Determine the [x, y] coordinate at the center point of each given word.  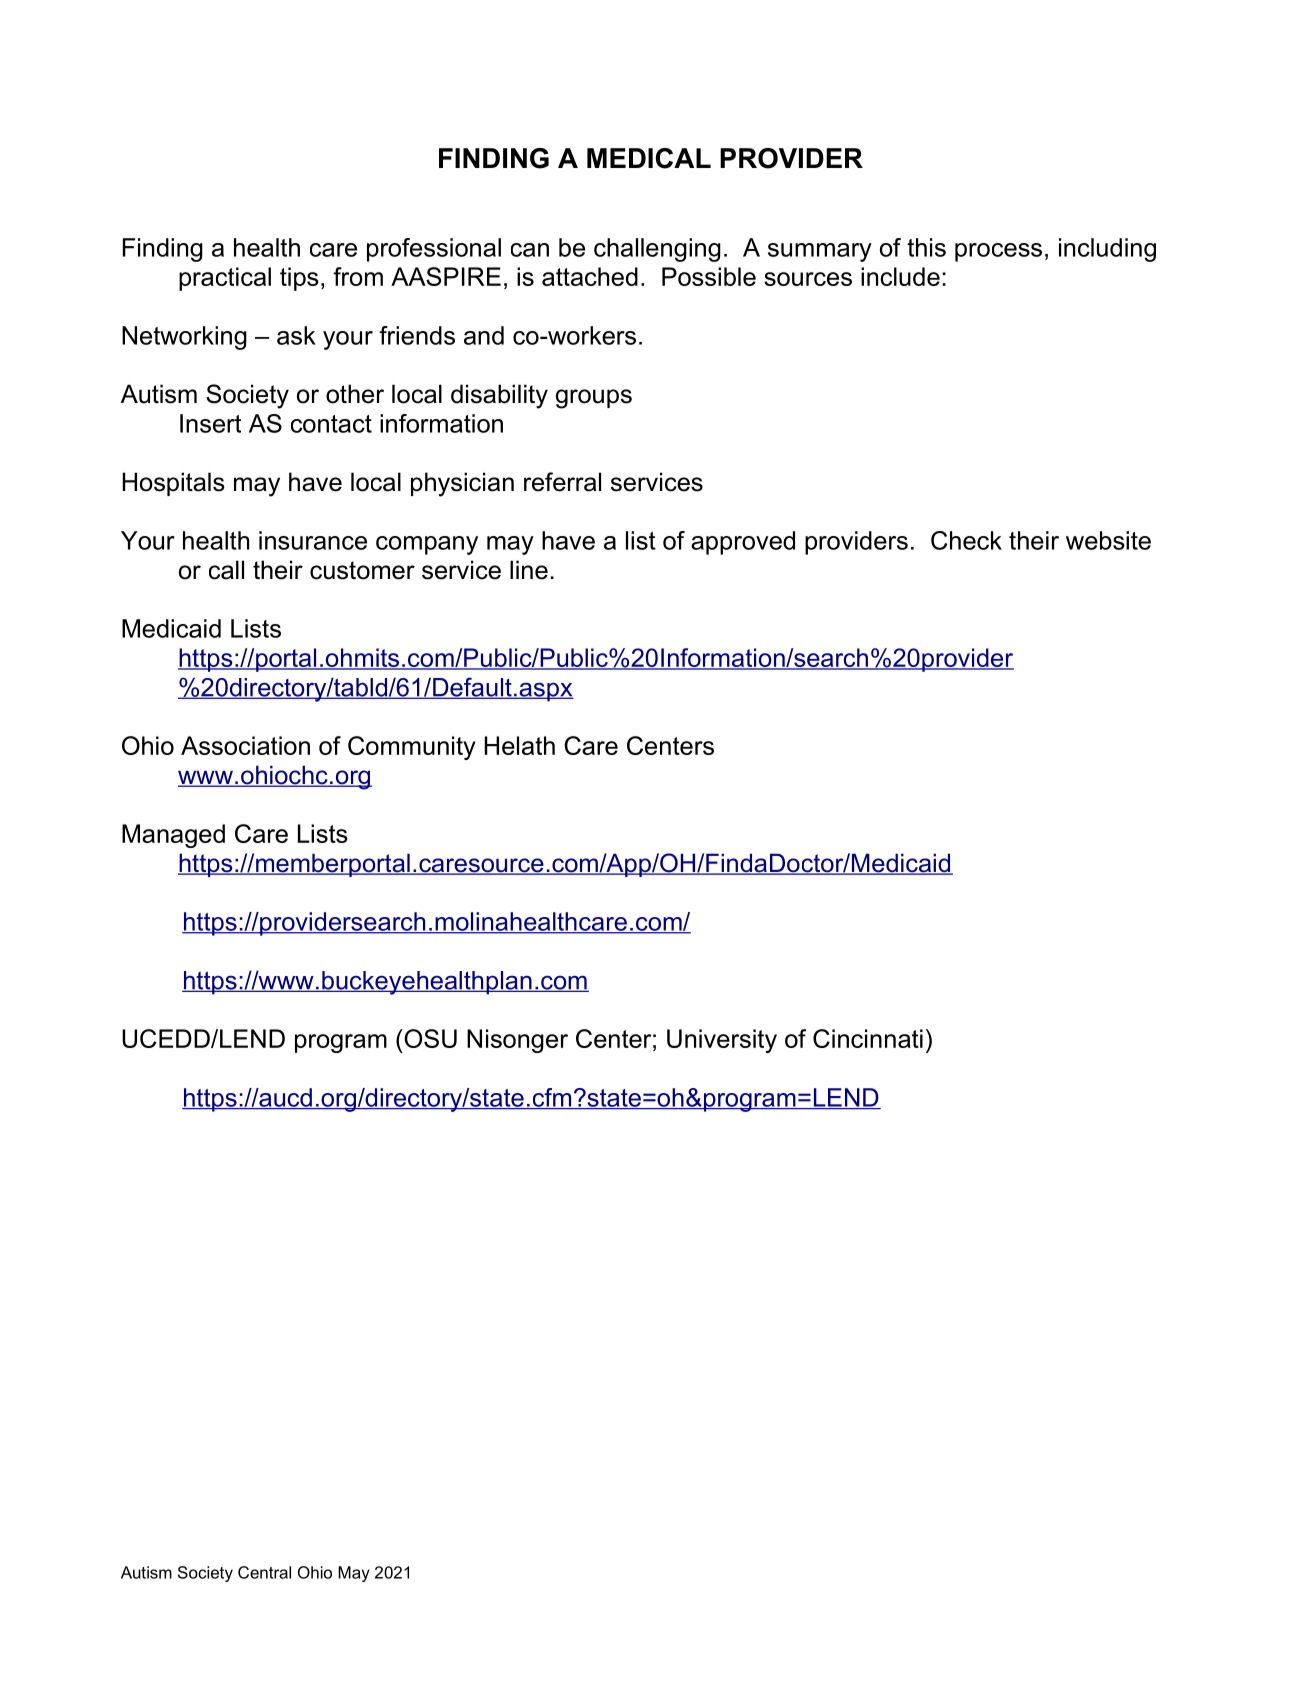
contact [331, 424]
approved [743, 543]
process [998, 252]
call [226, 570]
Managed [173, 836]
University [722, 1041]
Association [245, 745]
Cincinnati [868, 1038]
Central [264, 1572]
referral [562, 482]
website [1108, 540]
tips [299, 279]
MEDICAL [649, 158]
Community [412, 748]
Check [966, 540]
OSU [429, 1038]
